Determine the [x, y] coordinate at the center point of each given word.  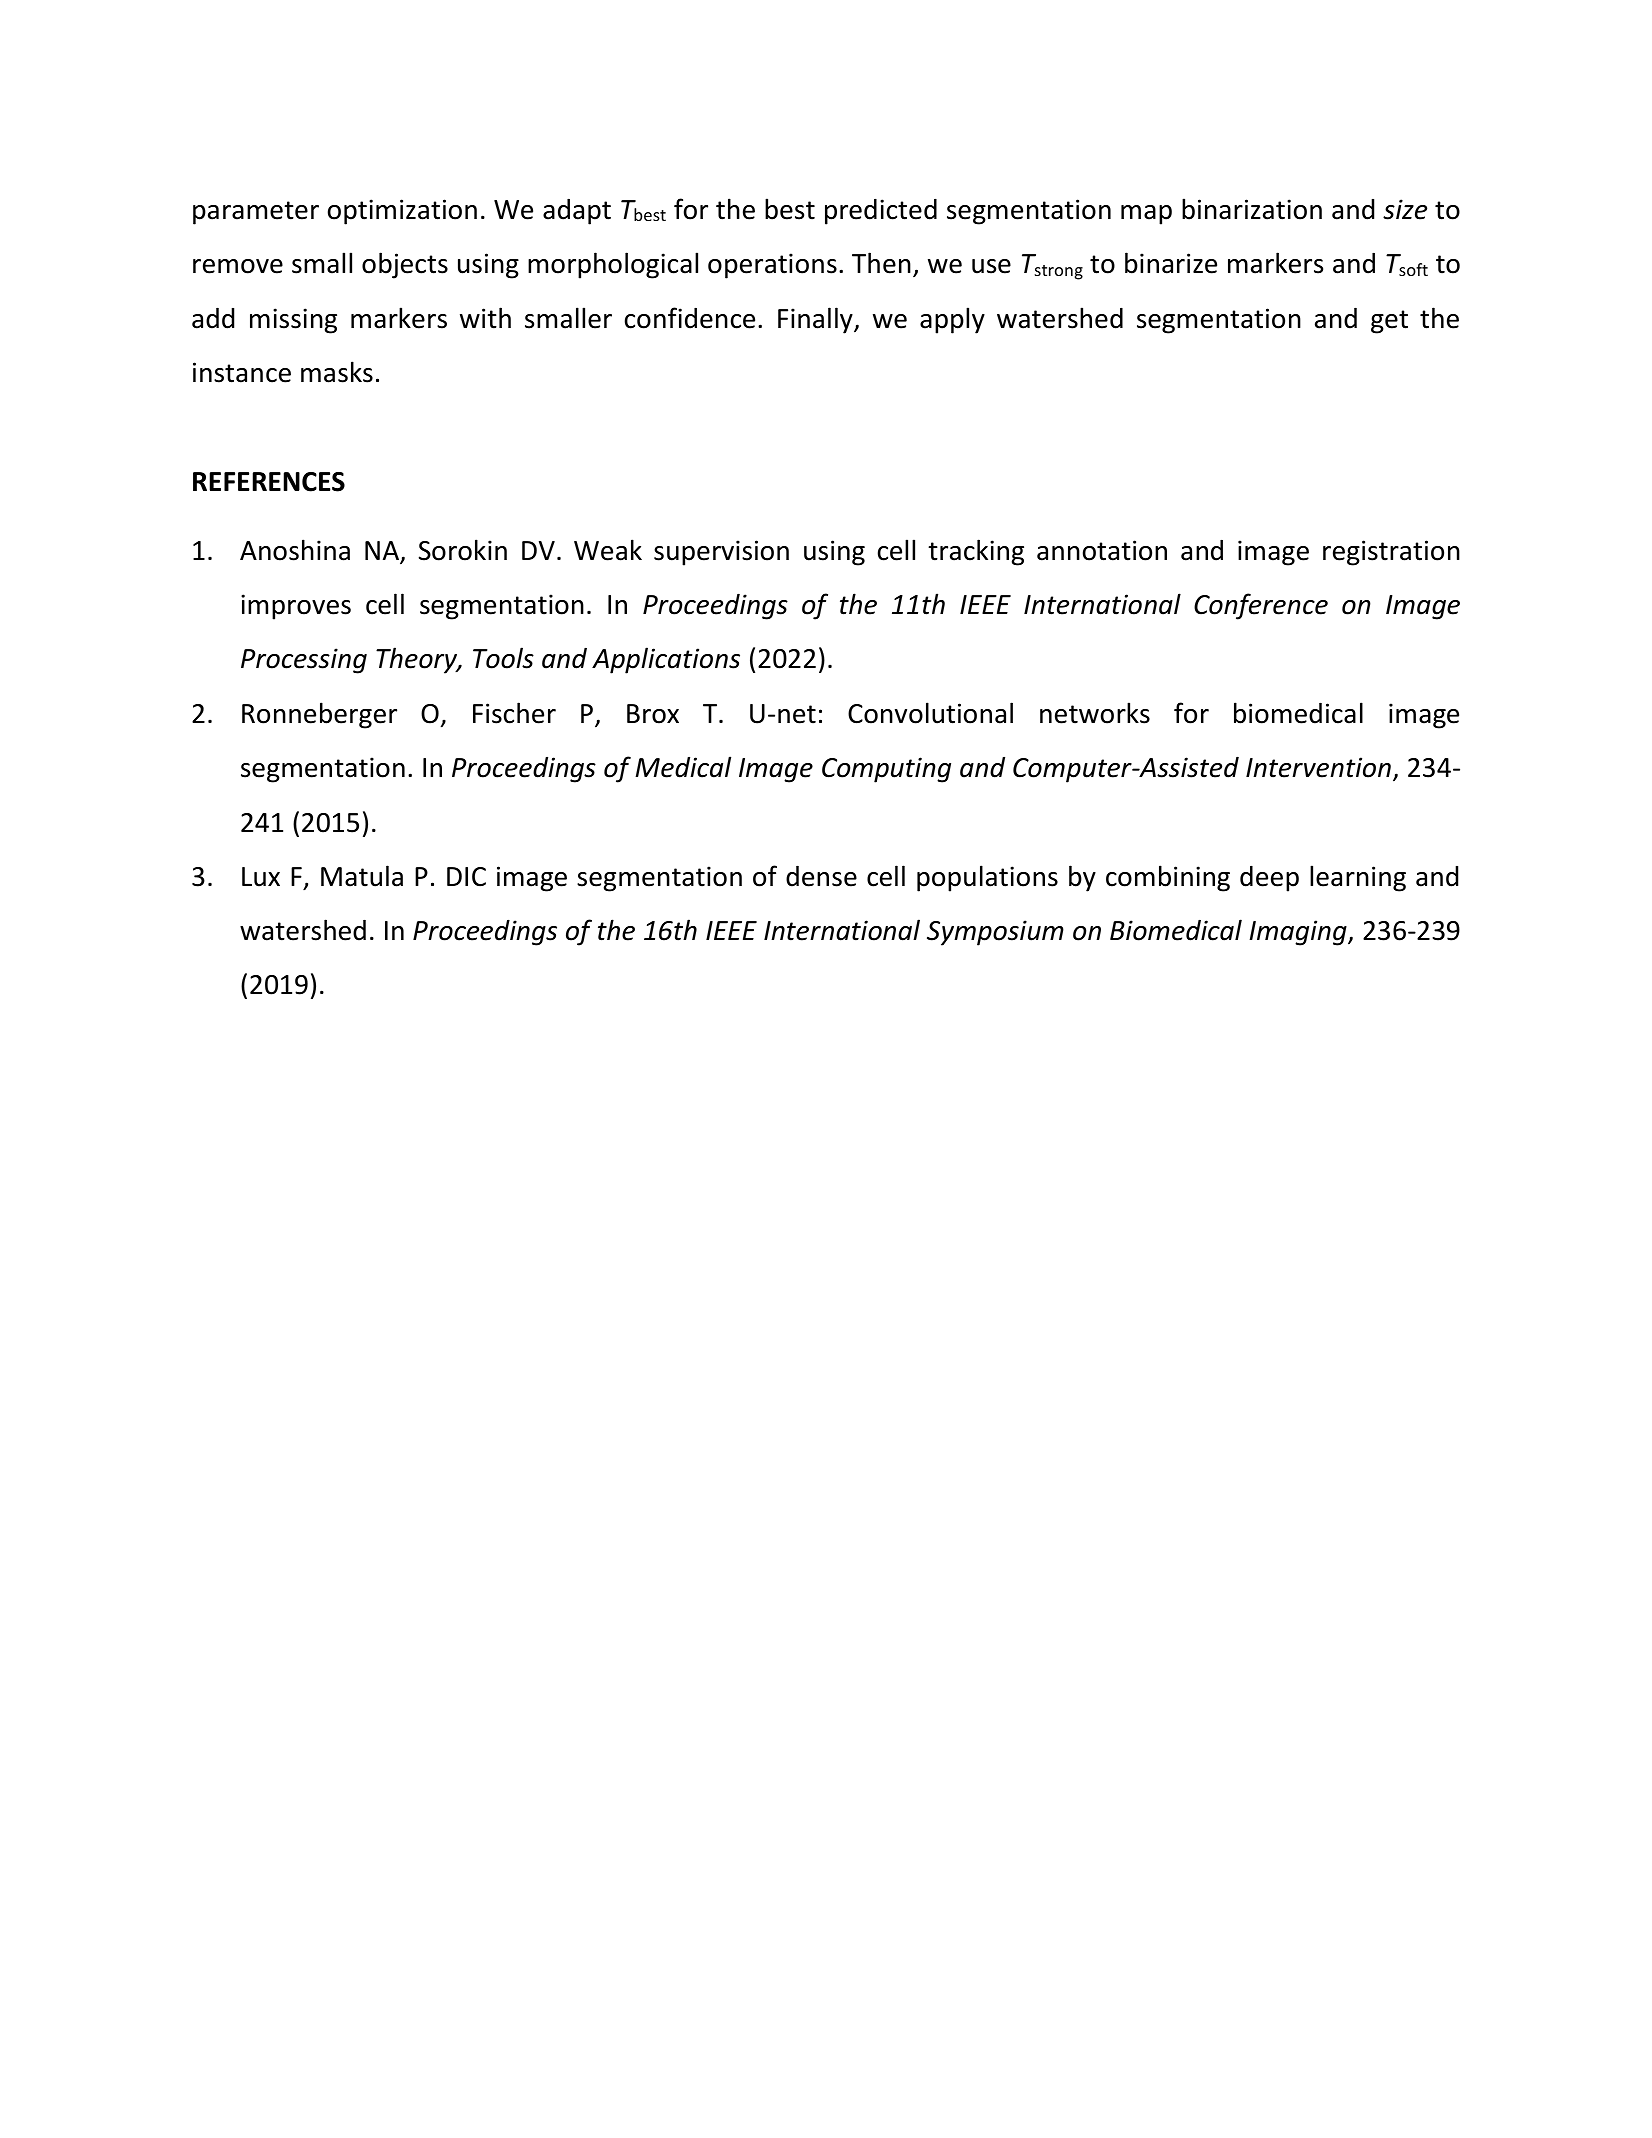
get [1389, 322]
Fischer [514, 713]
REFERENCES [269, 482]
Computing [886, 770]
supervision [721, 553]
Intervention [1318, 767]
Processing [304, 661]
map [1146, 215]
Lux [261, 877]
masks [337, 372]
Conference [1261, 606]
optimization [402, 212]
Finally [816, 320]
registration [1391, 553]
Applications [666, 660]
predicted [881, 212]
